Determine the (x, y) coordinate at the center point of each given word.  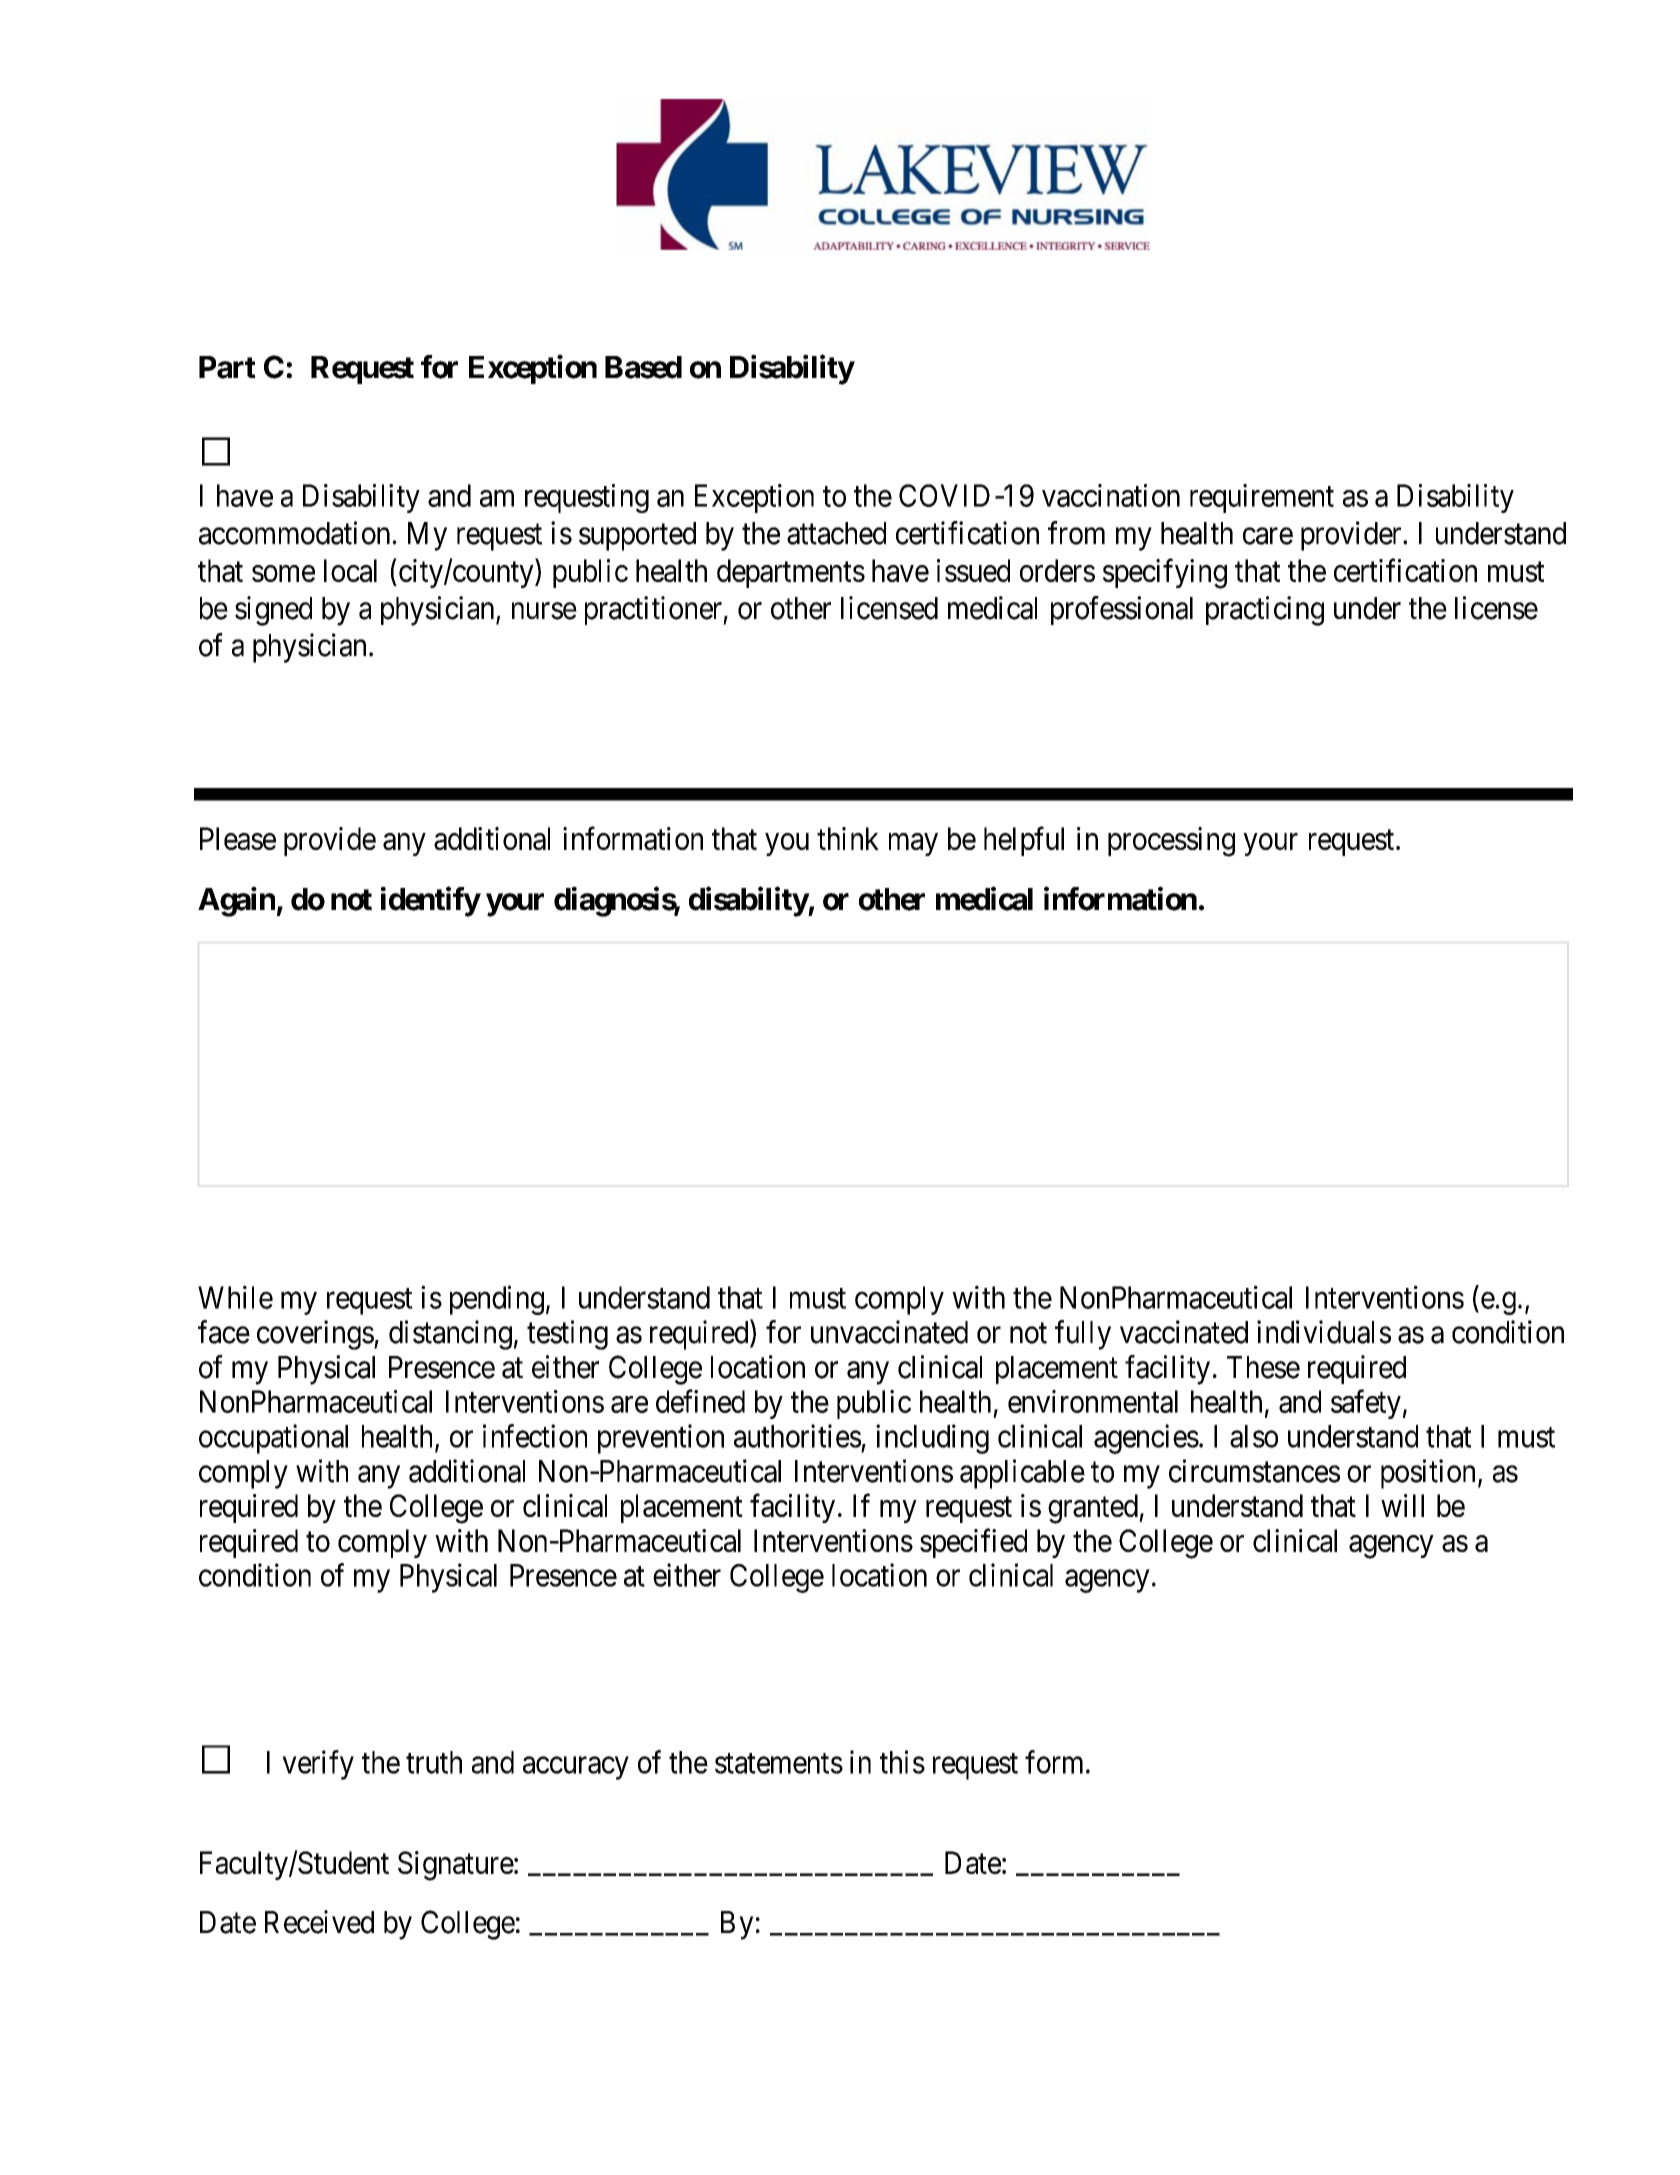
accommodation (296, 533)
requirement (1262, 498)
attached (836, 533)
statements (779, 1763)
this (902, 1762)
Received (319, 1922)
